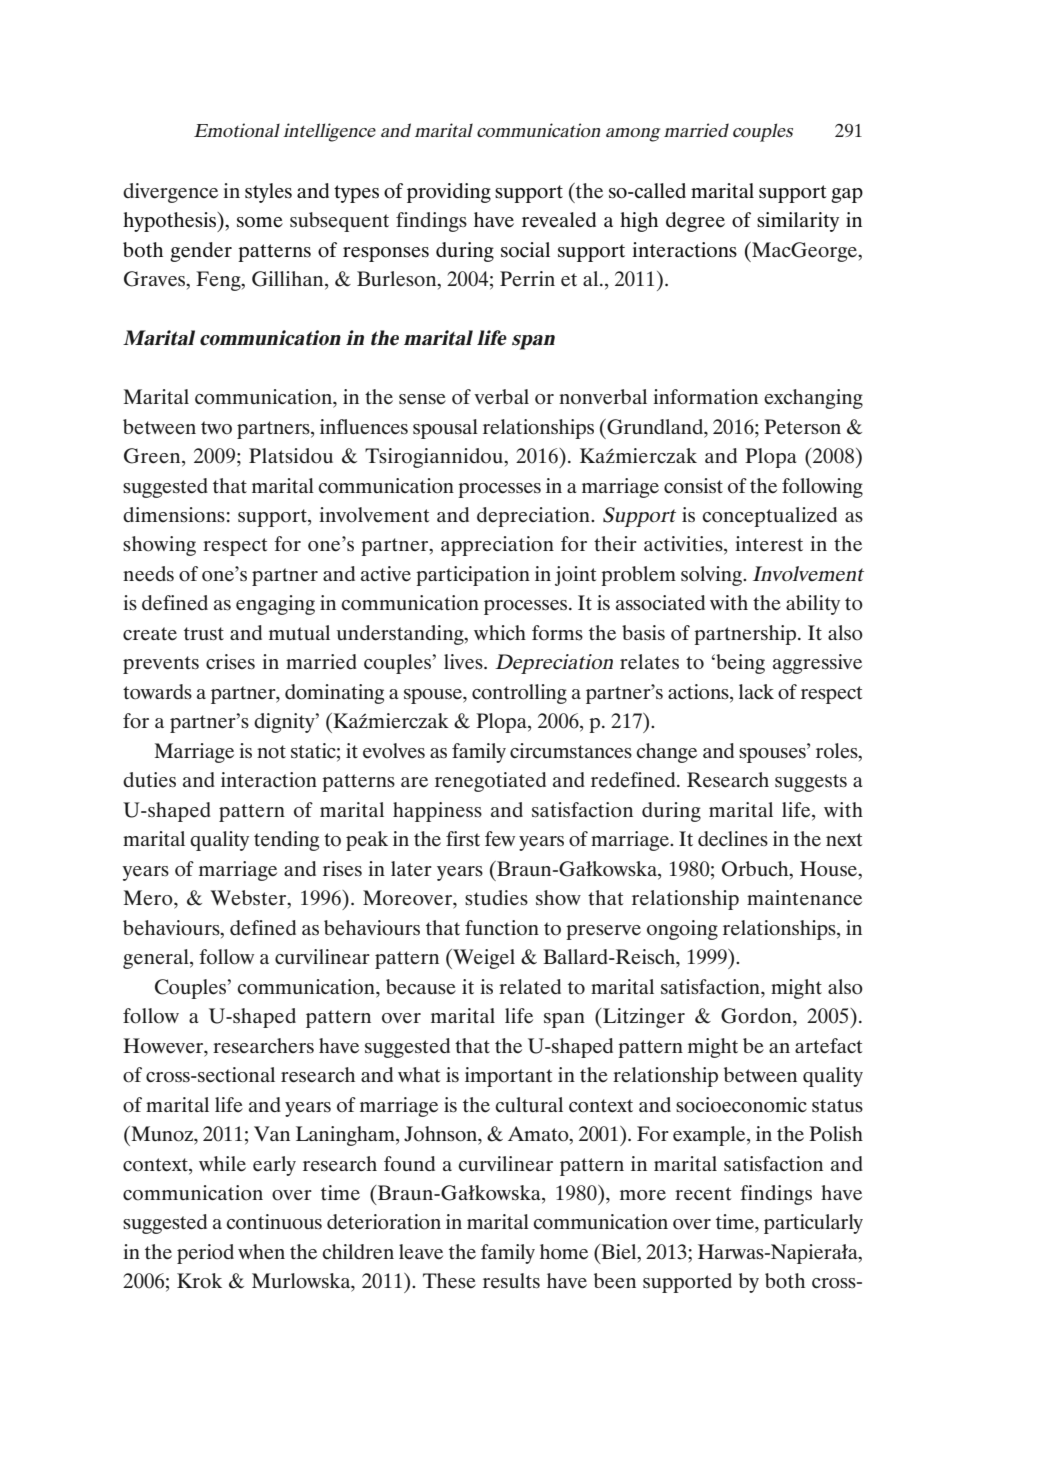 Image resolution: width=1048 pixels, height=1480 pixels. I want to click on some, so click(260, 222).
